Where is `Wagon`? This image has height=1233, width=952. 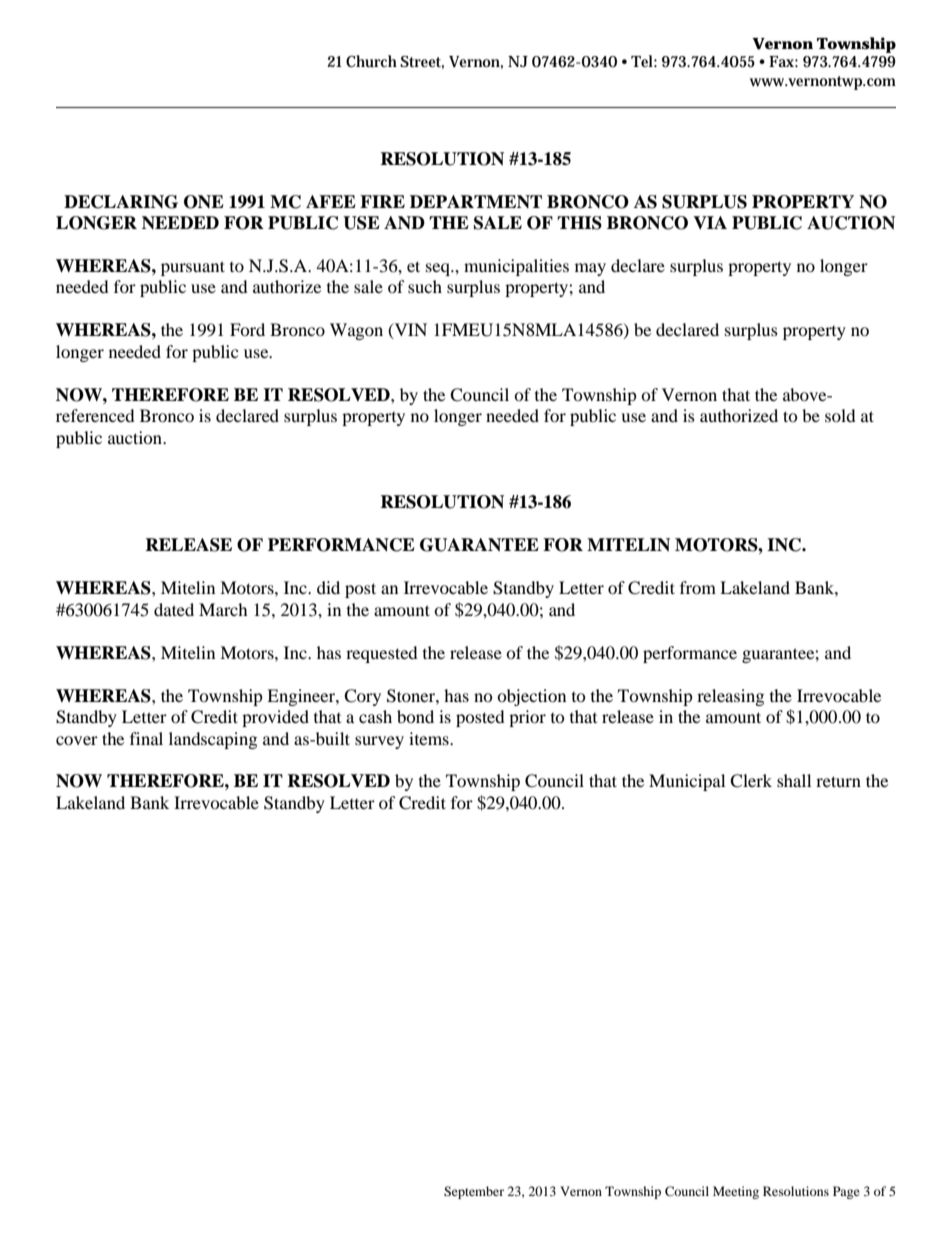
Wagon is located at coordinates (356, 331).
